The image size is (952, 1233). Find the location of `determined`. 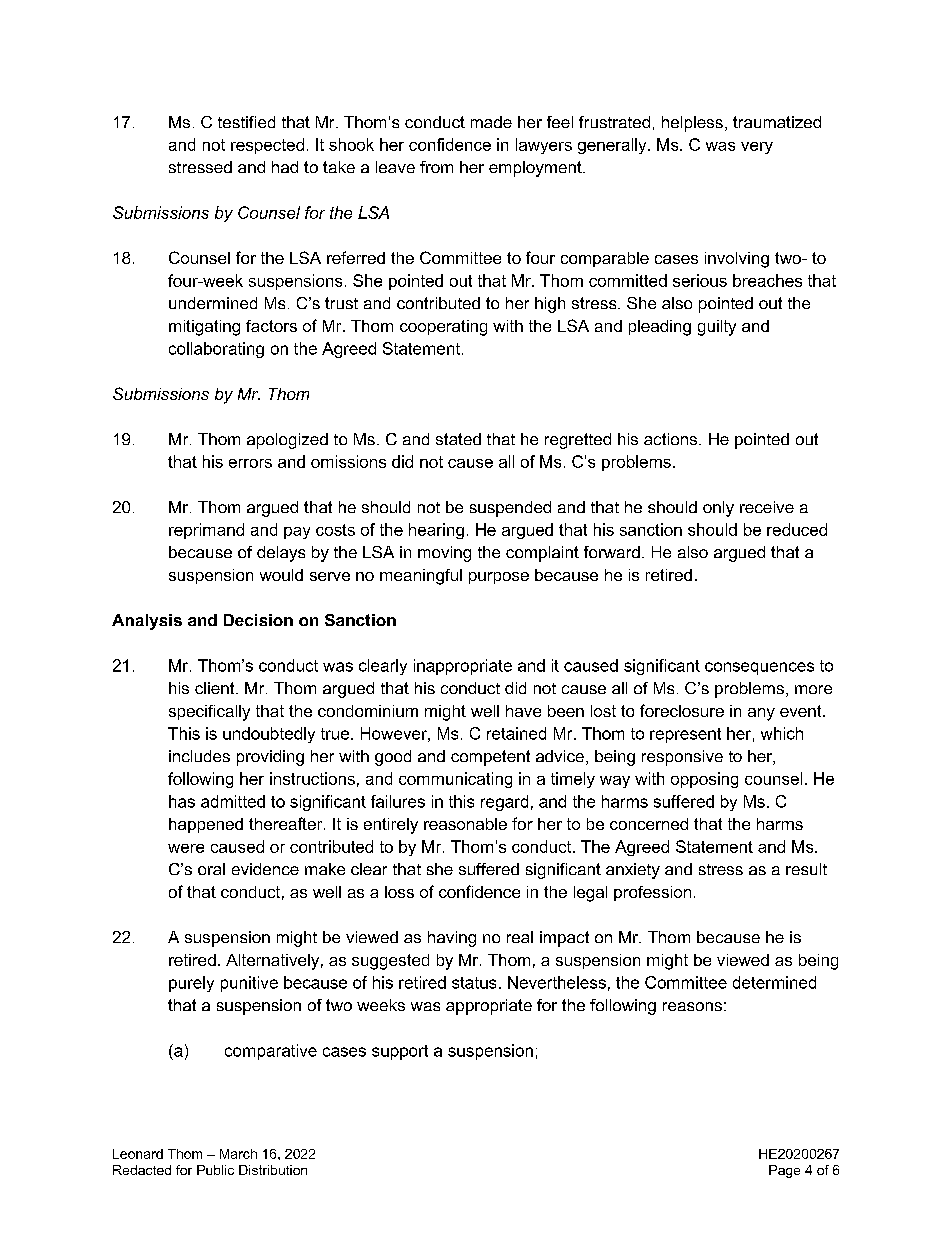

determined is located at coordinates (774, 982).
